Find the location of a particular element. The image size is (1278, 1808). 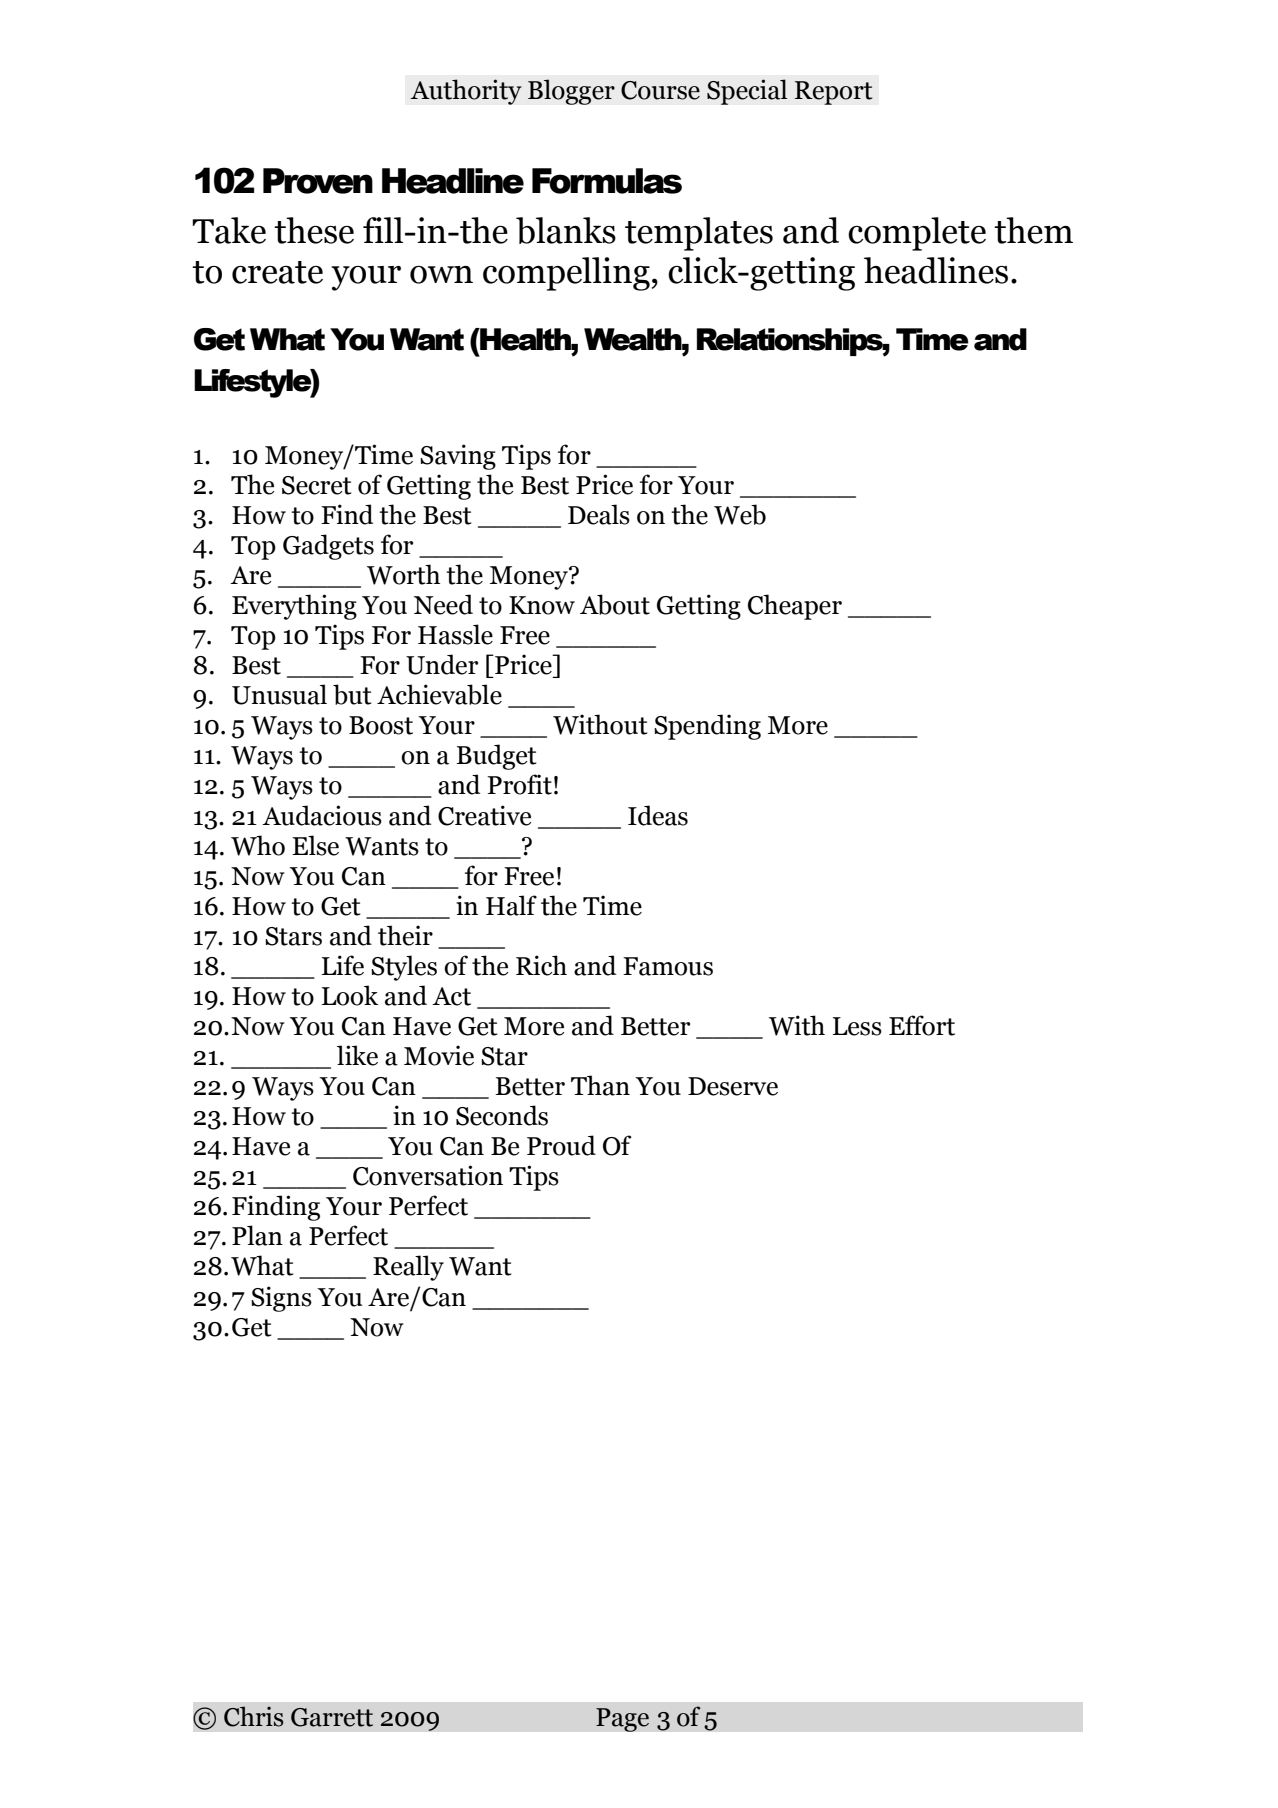

Deals is located at coordinates (599, 514).
